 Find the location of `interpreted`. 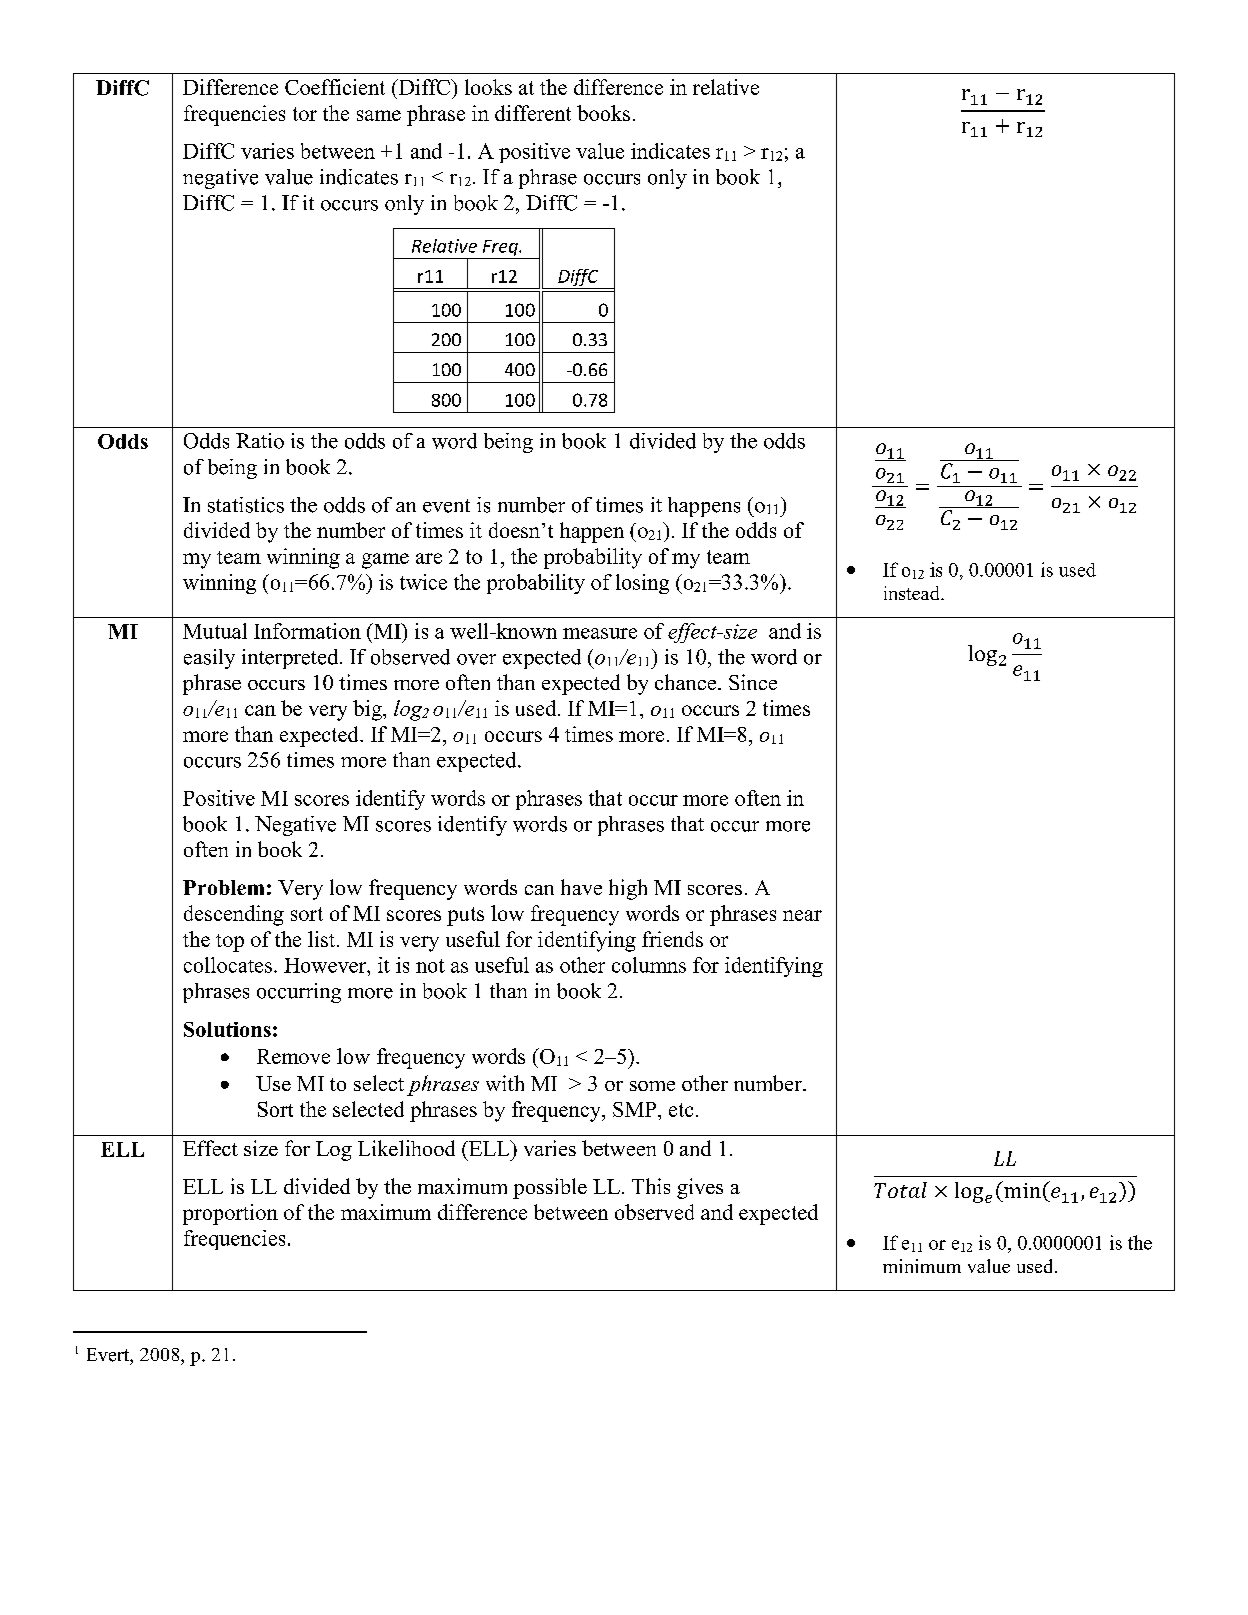

interpreted is located at coordinates (291, 659).
